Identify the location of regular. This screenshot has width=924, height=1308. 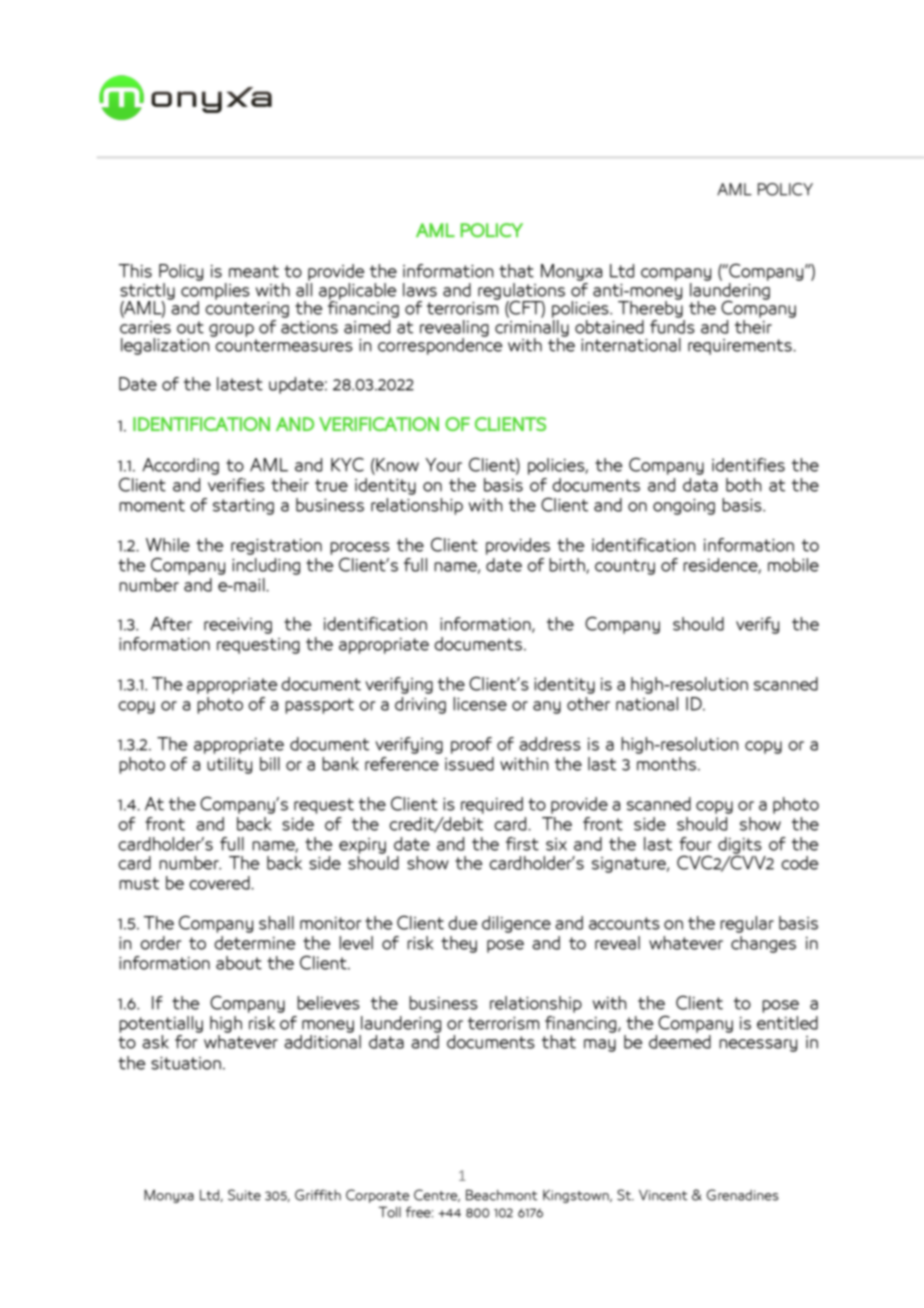
(747, 924).
